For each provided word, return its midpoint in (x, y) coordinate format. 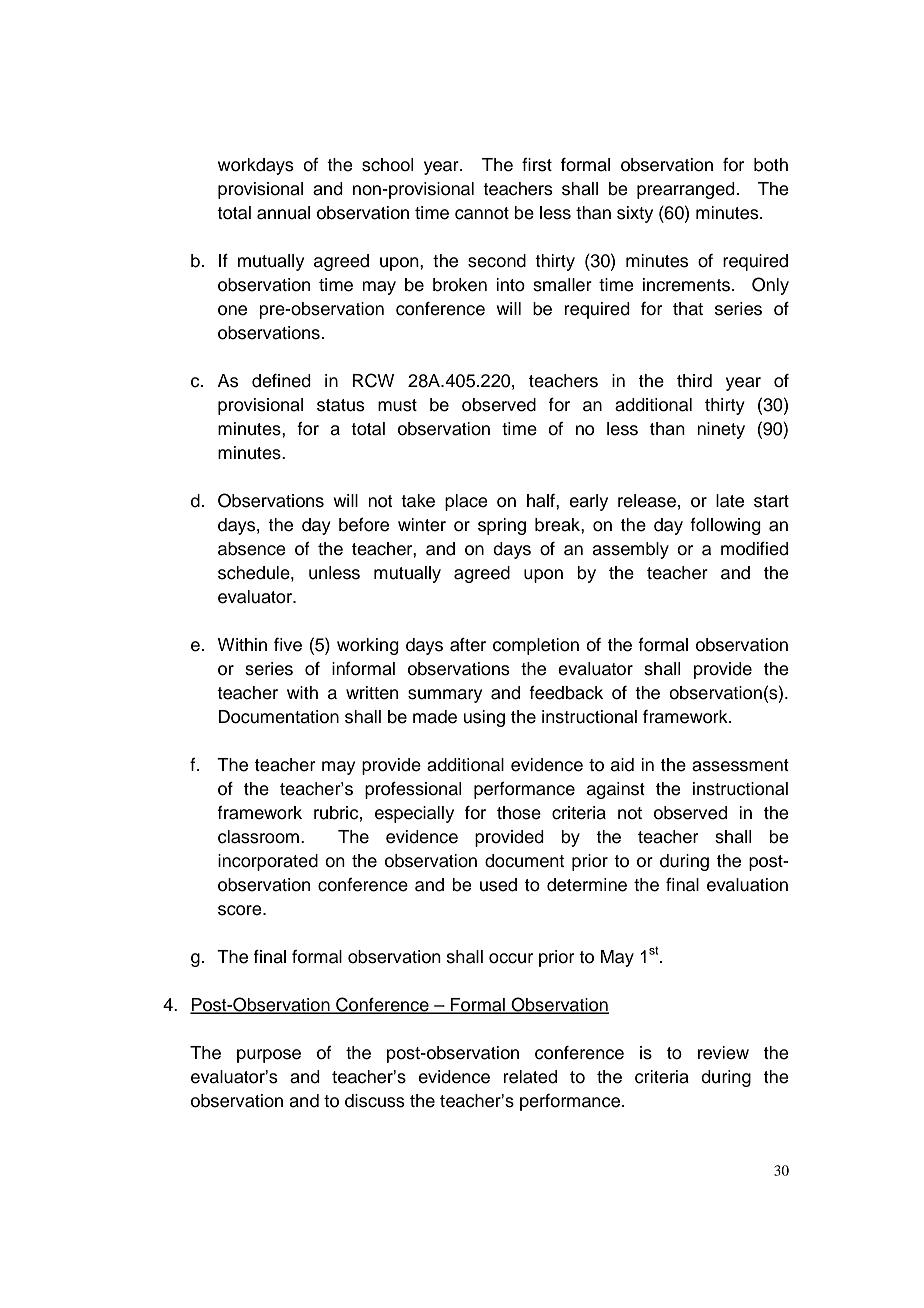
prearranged (686, 190)
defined (281, 380)
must (397, 405)
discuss (375, 1101)
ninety (721, 430)
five (288, 645)
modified (754, 548)
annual (283, 213)
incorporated (268, 862)
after (468, 644)
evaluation (747, 885)
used (498, 885)
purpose (269, 1056)
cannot (482, 213)
